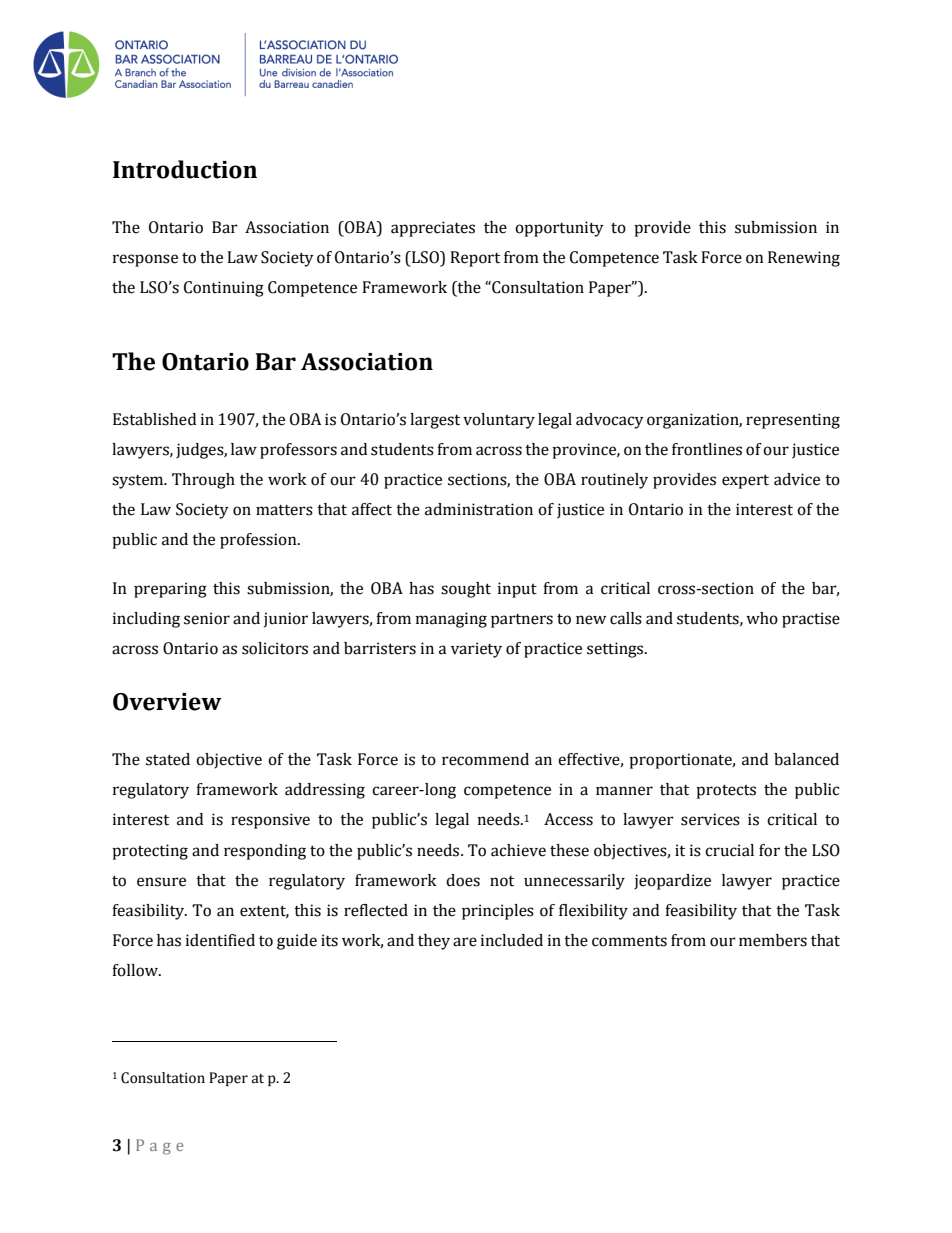 The width and height of the document is (952, 1233). What do you see at coordinates (726, 791) in the document?
I see `protects` at bounding box center [726, 791].
